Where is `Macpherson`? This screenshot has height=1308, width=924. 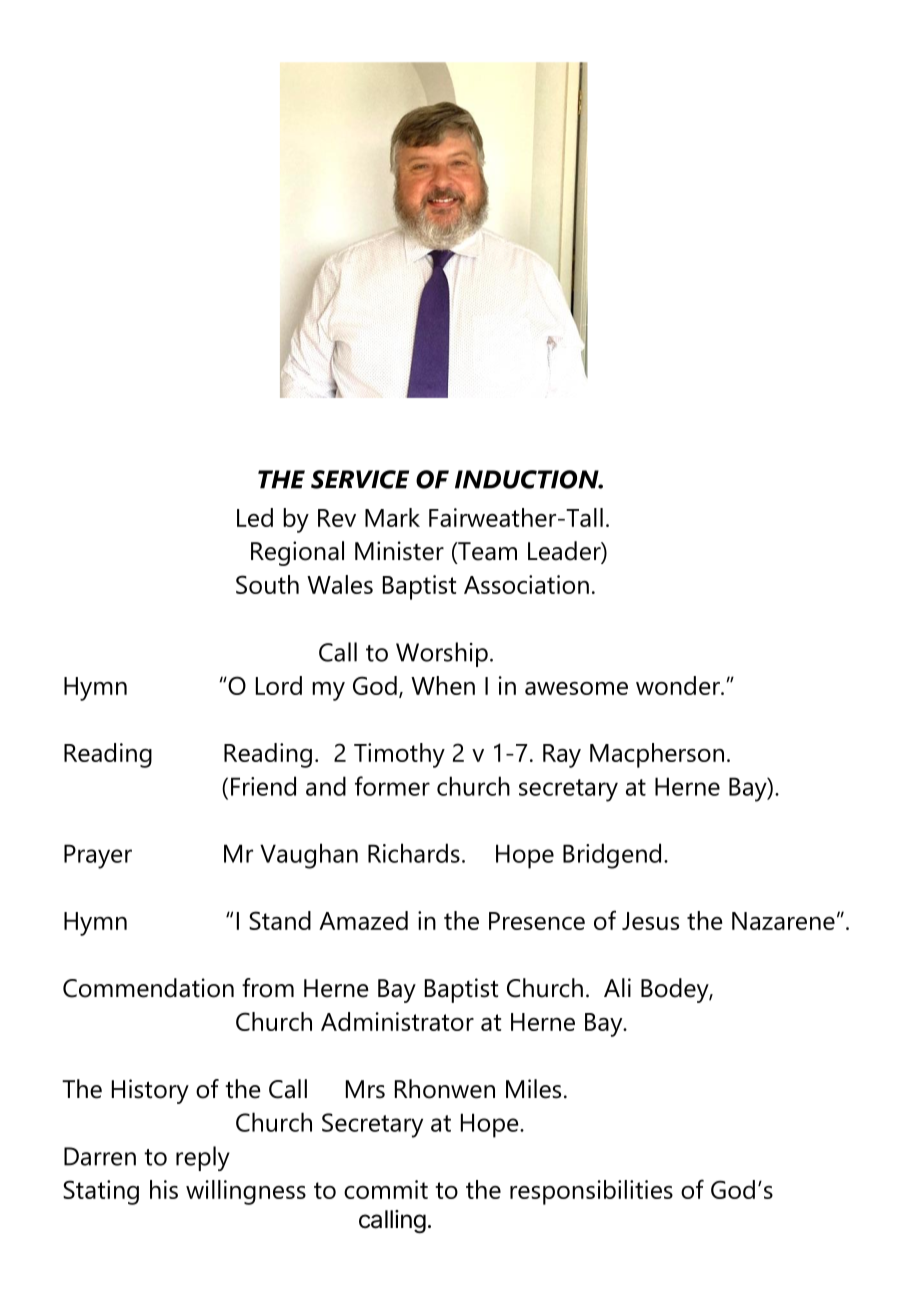 Macpherson is located at coordinates (657, 755).
